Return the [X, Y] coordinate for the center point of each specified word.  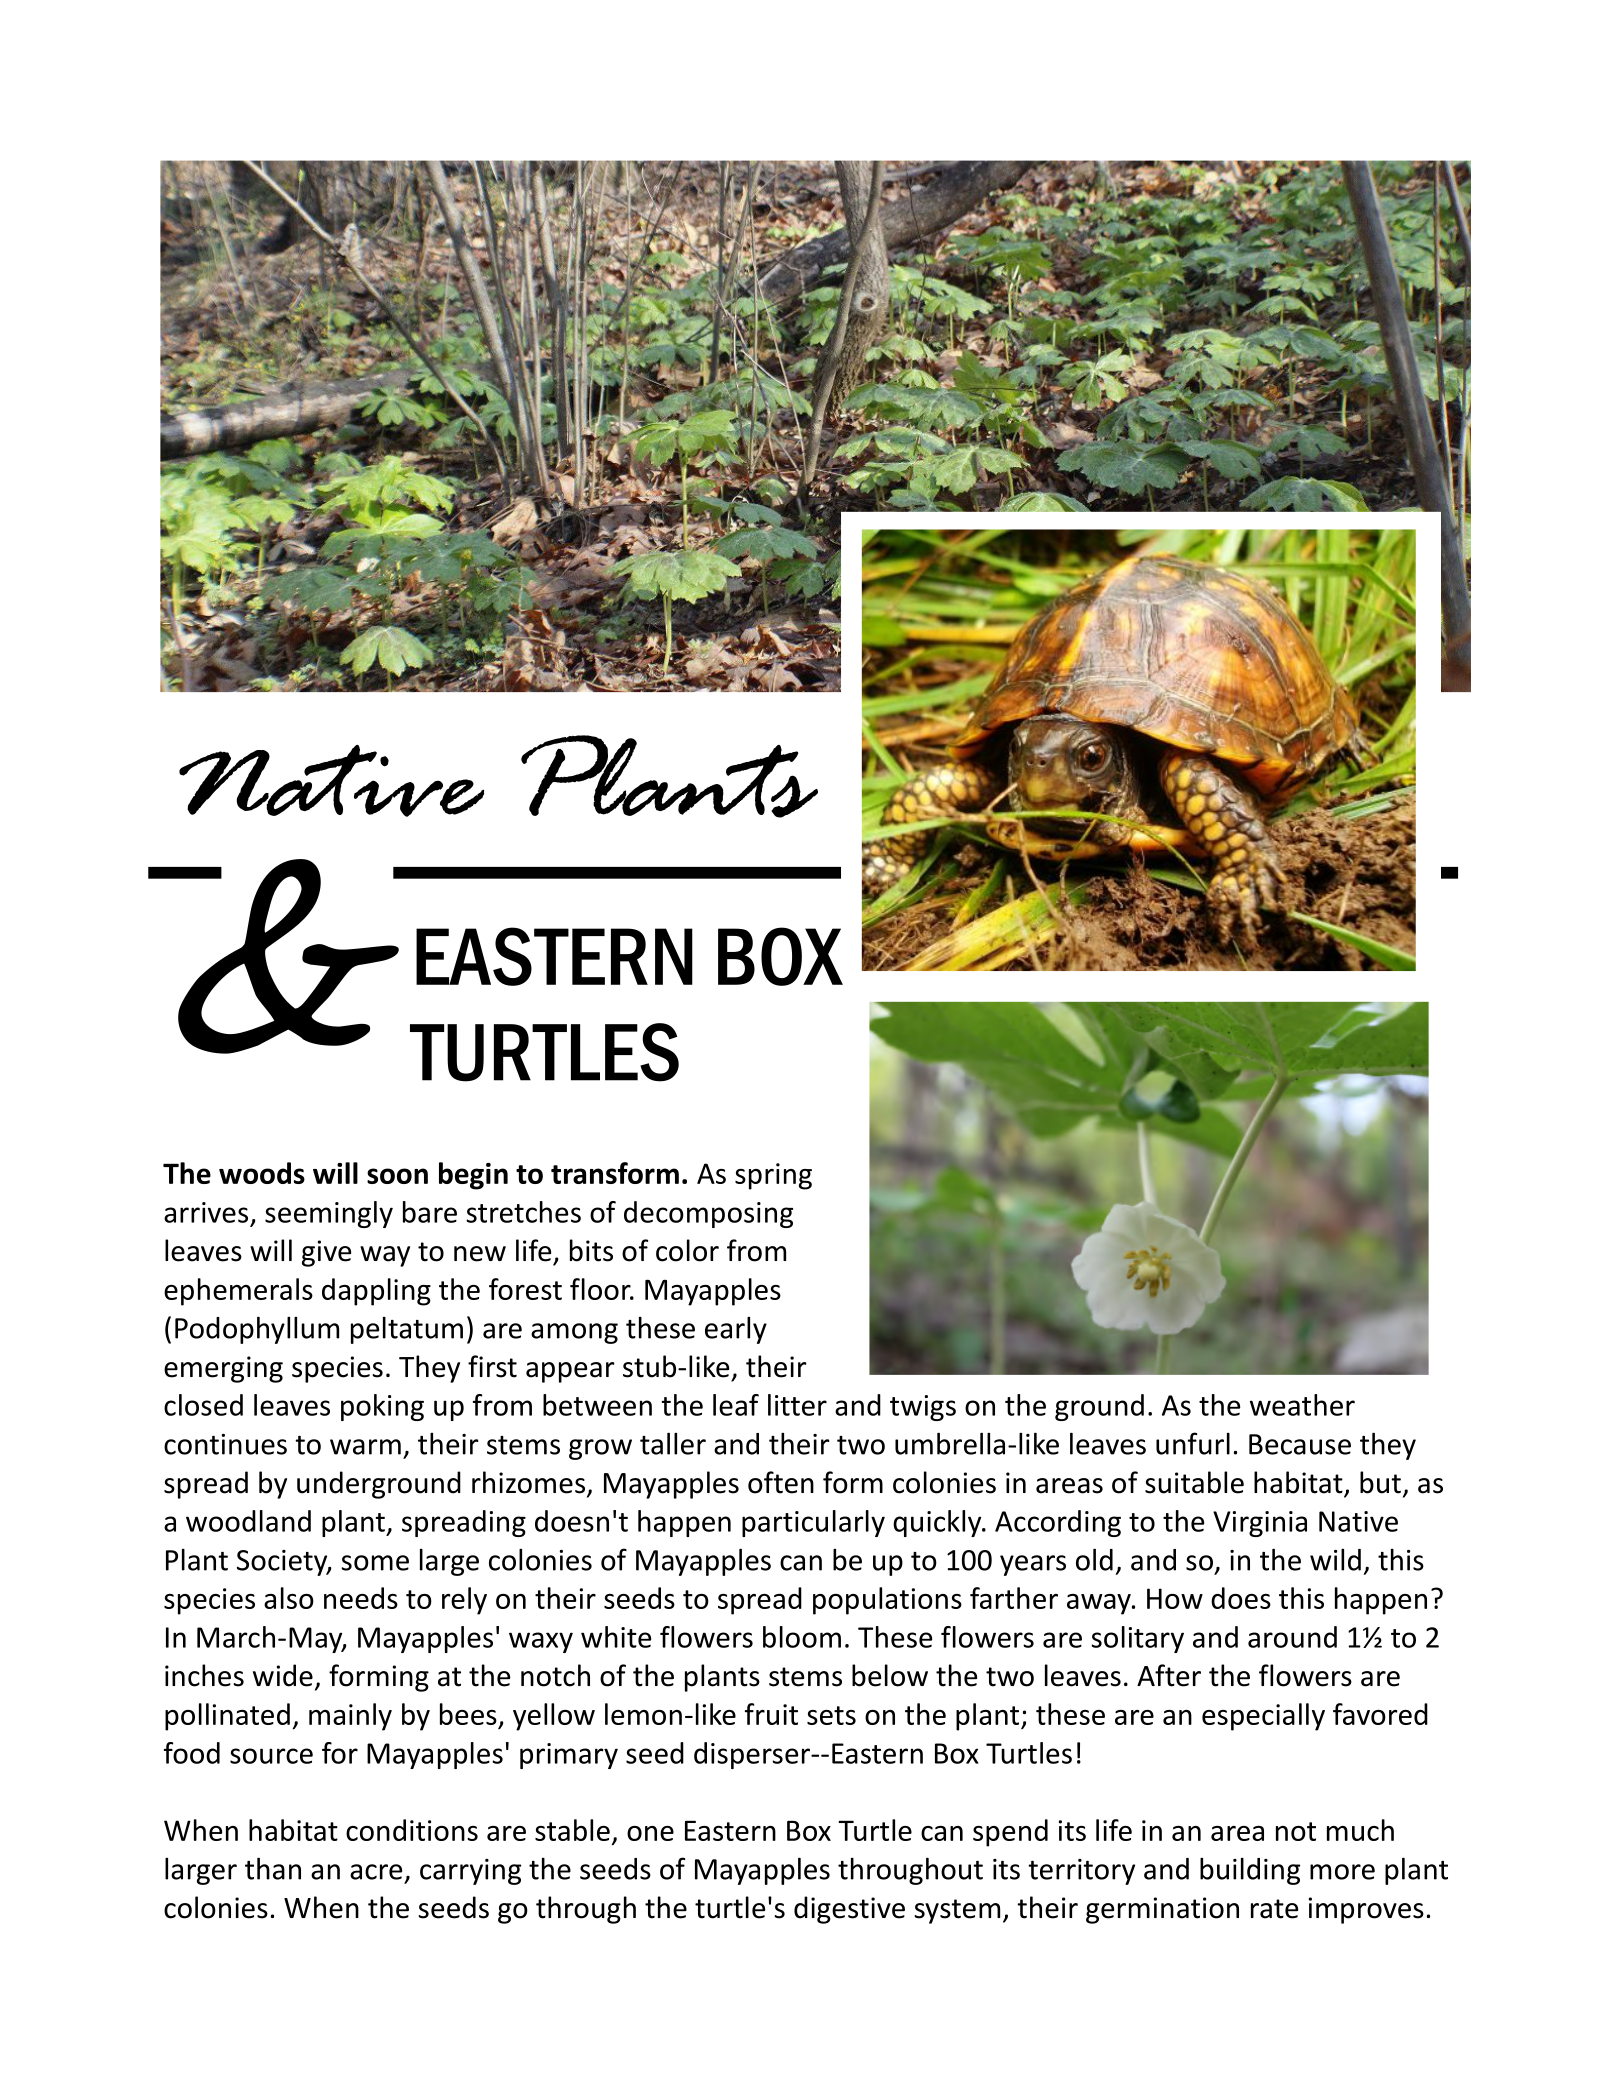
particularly [813, 1523]
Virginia [1260, 1524]
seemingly [329, 1214]
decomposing [708, 1214]
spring [773, 1176]
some [375, 1563]
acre [376, 1872]
